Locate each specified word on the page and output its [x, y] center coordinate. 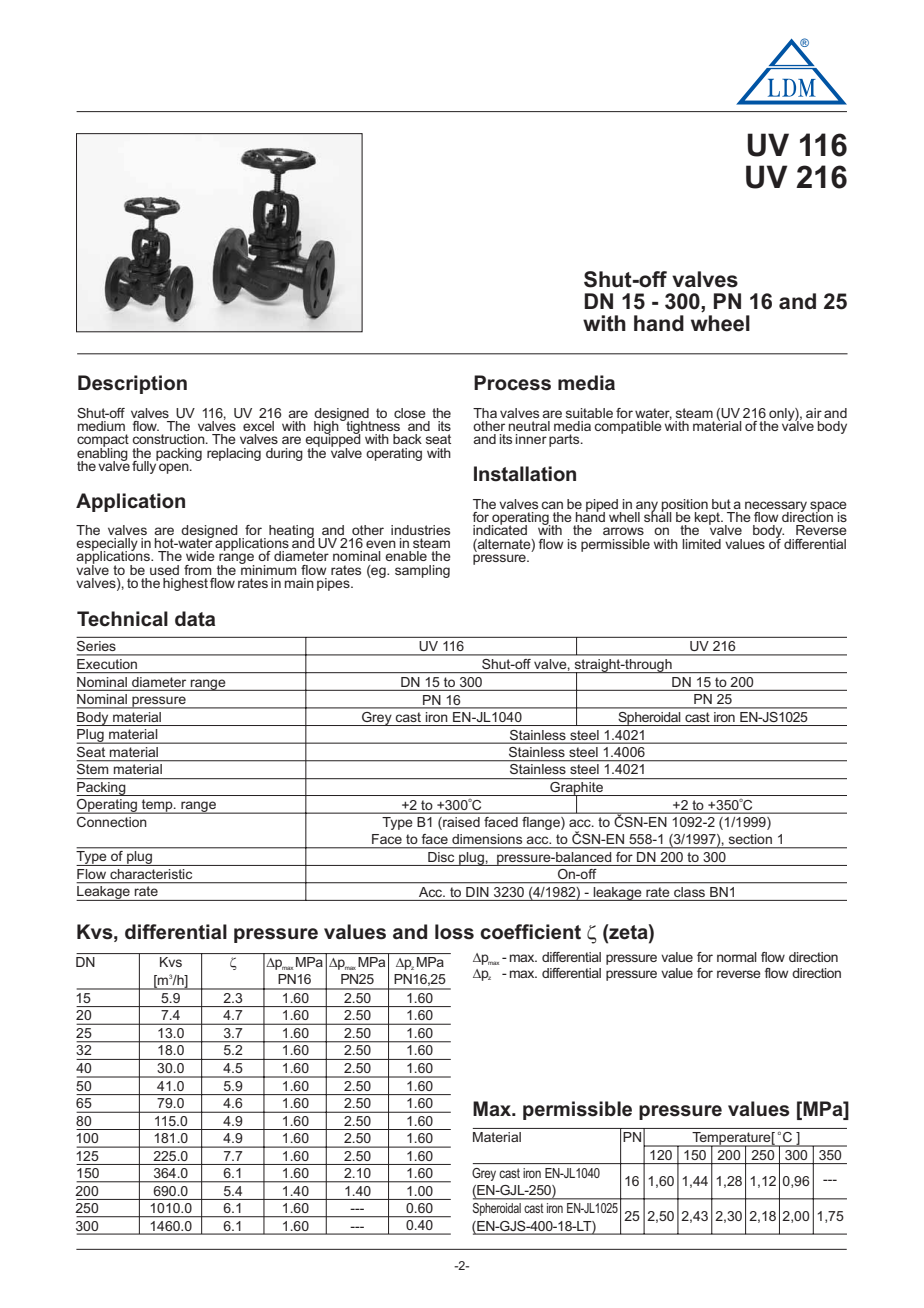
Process [512, 383]
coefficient [530, 932]
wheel [720, 323]
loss [454, 932]
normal [737, 957]
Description [132, 384]
